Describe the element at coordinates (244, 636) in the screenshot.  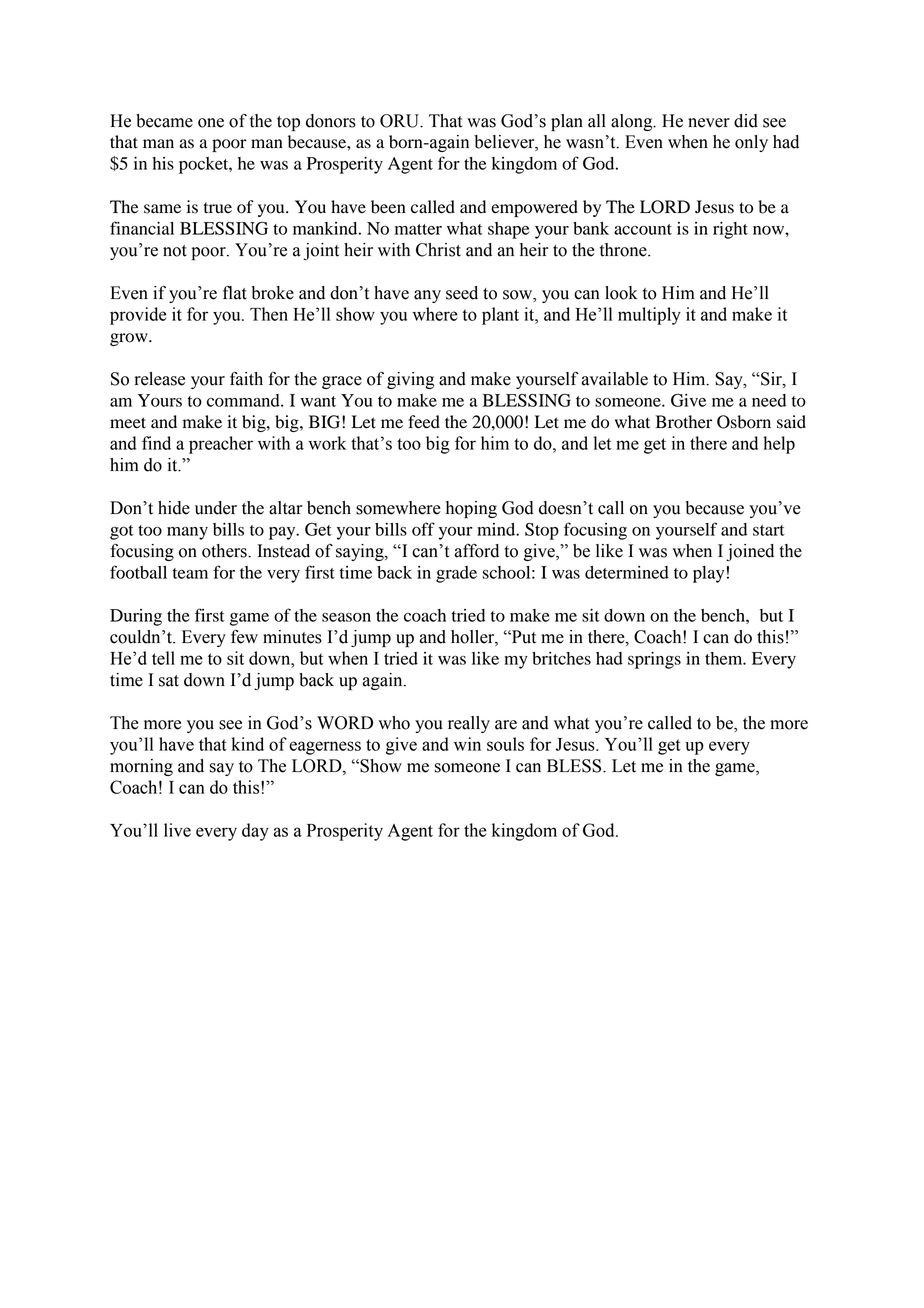
I see `few` at that location.
